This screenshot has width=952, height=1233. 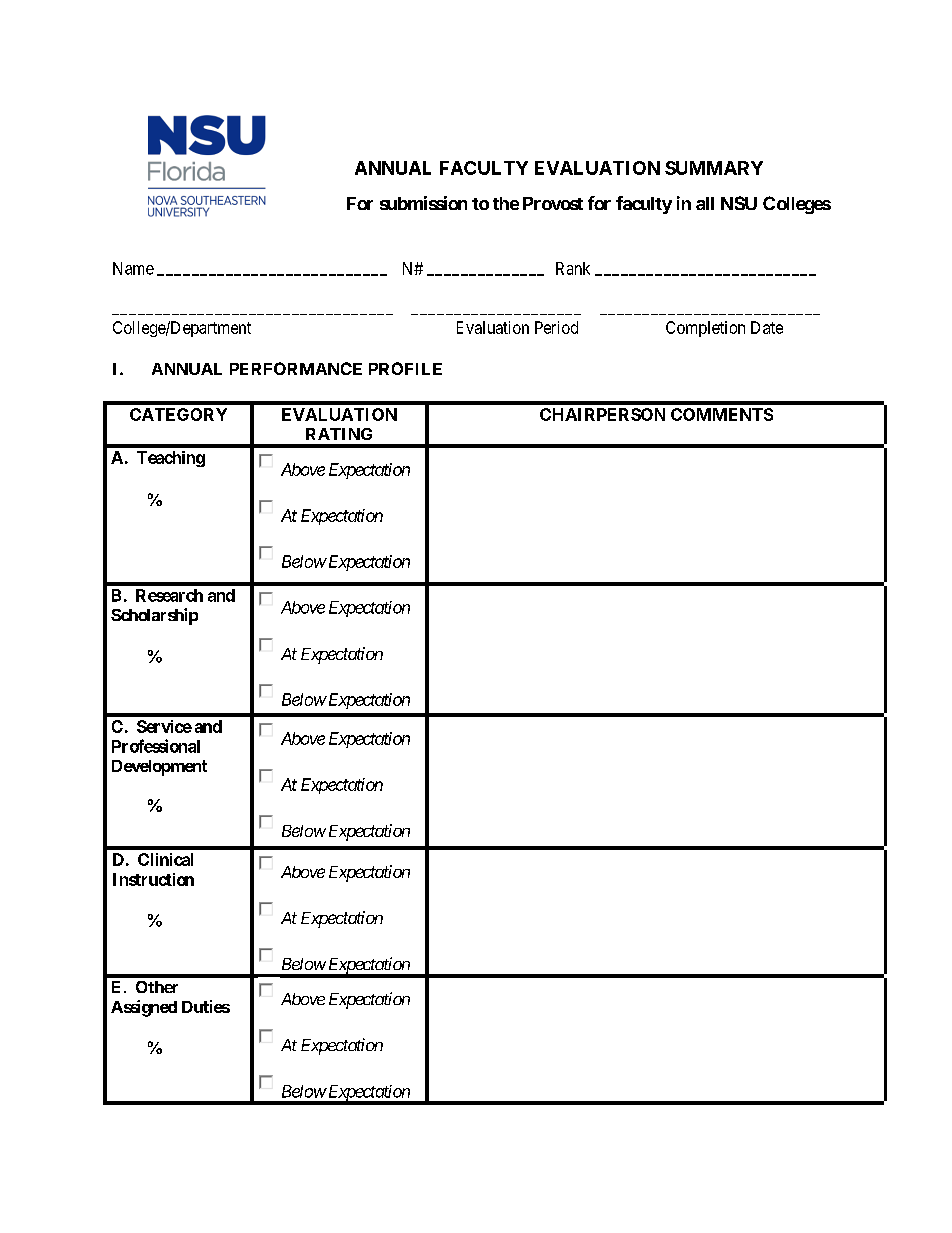 What do you see at coordinates (144, 1008) in the screenshot?
I see `Assigned` at bounding box center [144, 1008].
